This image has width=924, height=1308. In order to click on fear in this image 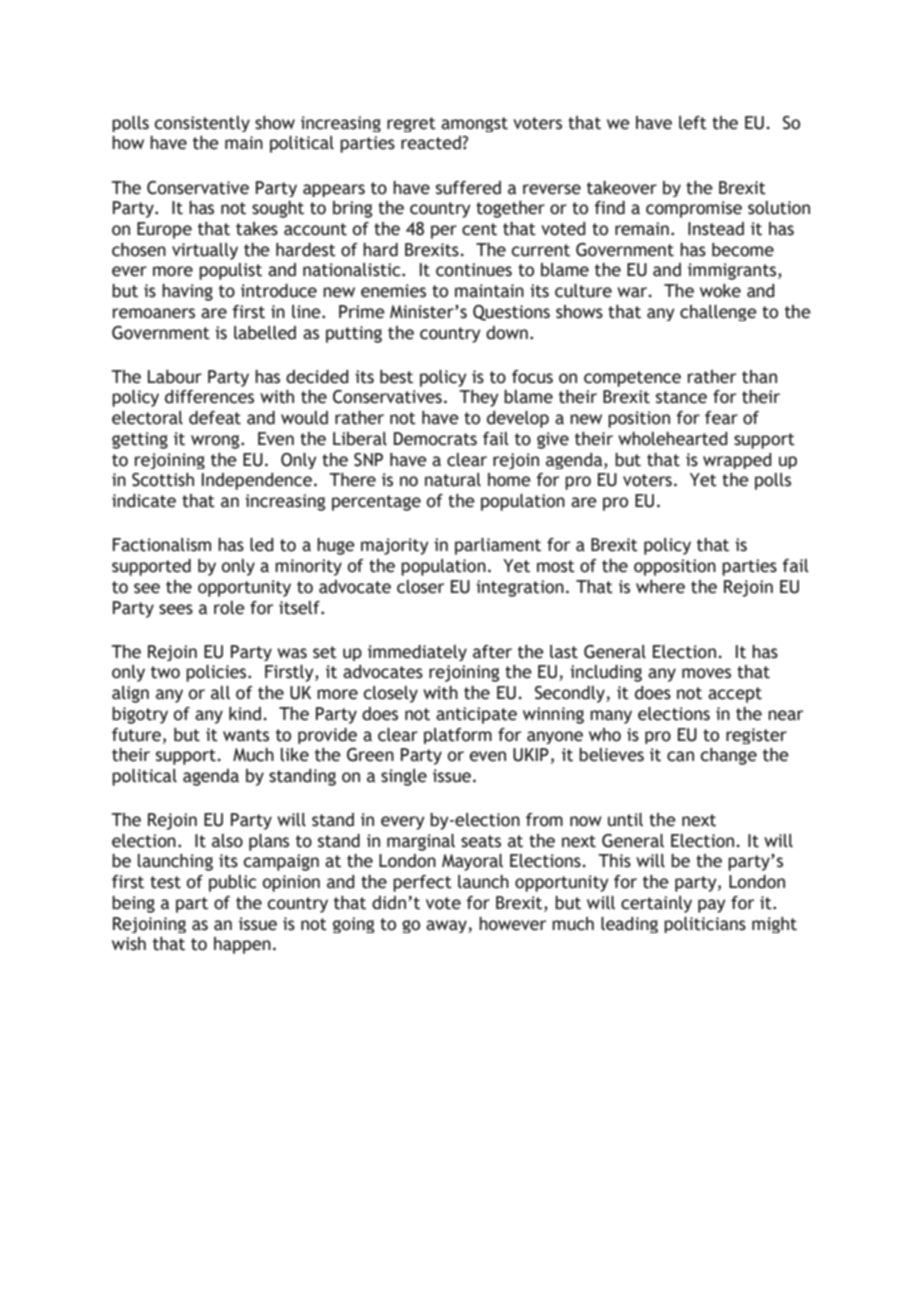, I will do `click(721, 418)`.
